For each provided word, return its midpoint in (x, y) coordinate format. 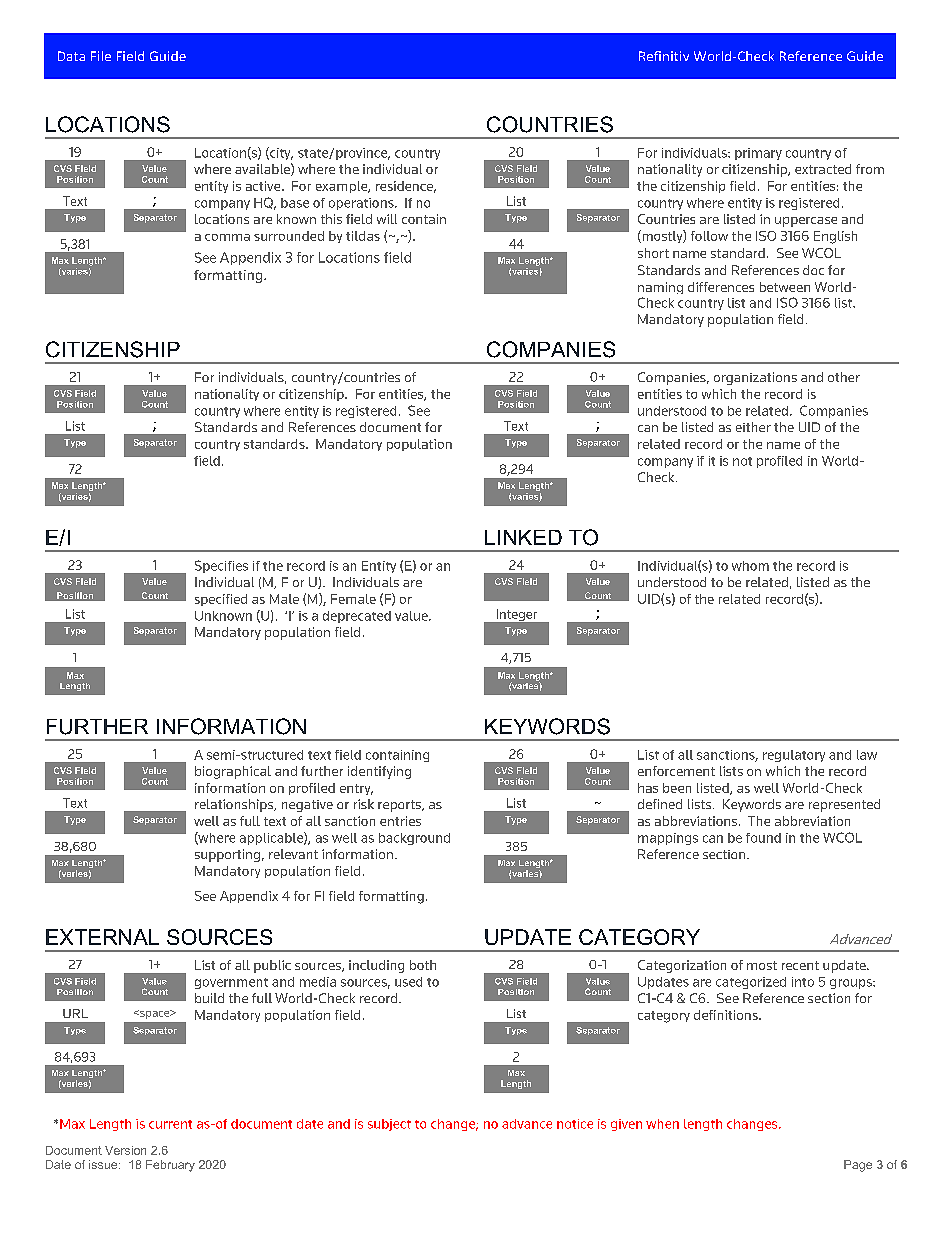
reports (400, 806)
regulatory (794, 756)
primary (758, 154)
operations (362, 204)
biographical (233, 772)
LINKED (523, 537)
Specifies (221, 566)
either (753, 427)
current (170, 1124)
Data (71, 56)
